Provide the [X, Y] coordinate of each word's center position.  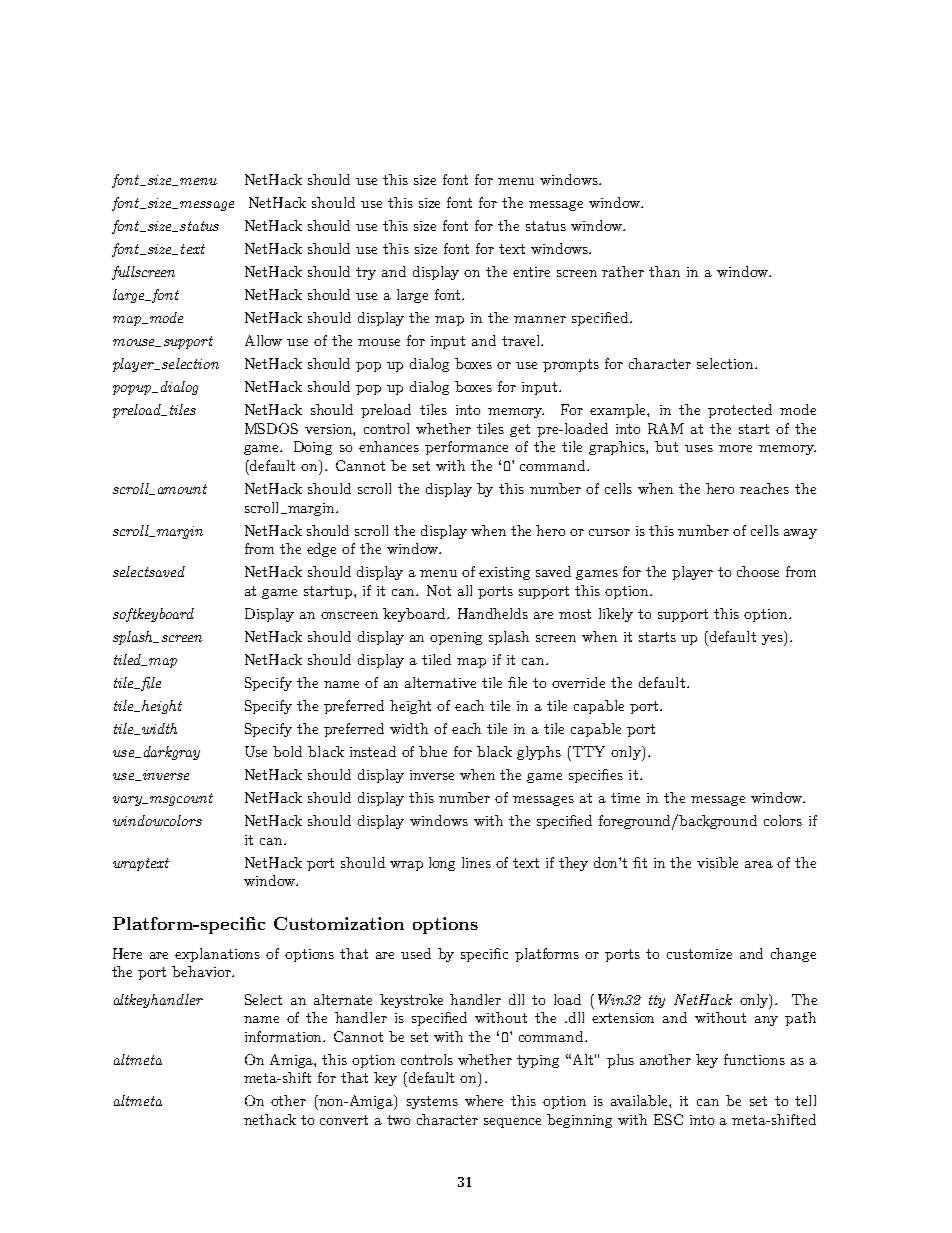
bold [287, 751]
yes [773, 640]
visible [717, 862]
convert [344, 1120]
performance [466, 448]
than [664, 271]
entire [531, 272]
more [735, 448]
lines [476, 862]
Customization [339, 923]
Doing [313, 448]
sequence [512, 1123]
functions [754, 1059]
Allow [263, 340]
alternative [440, 682]
